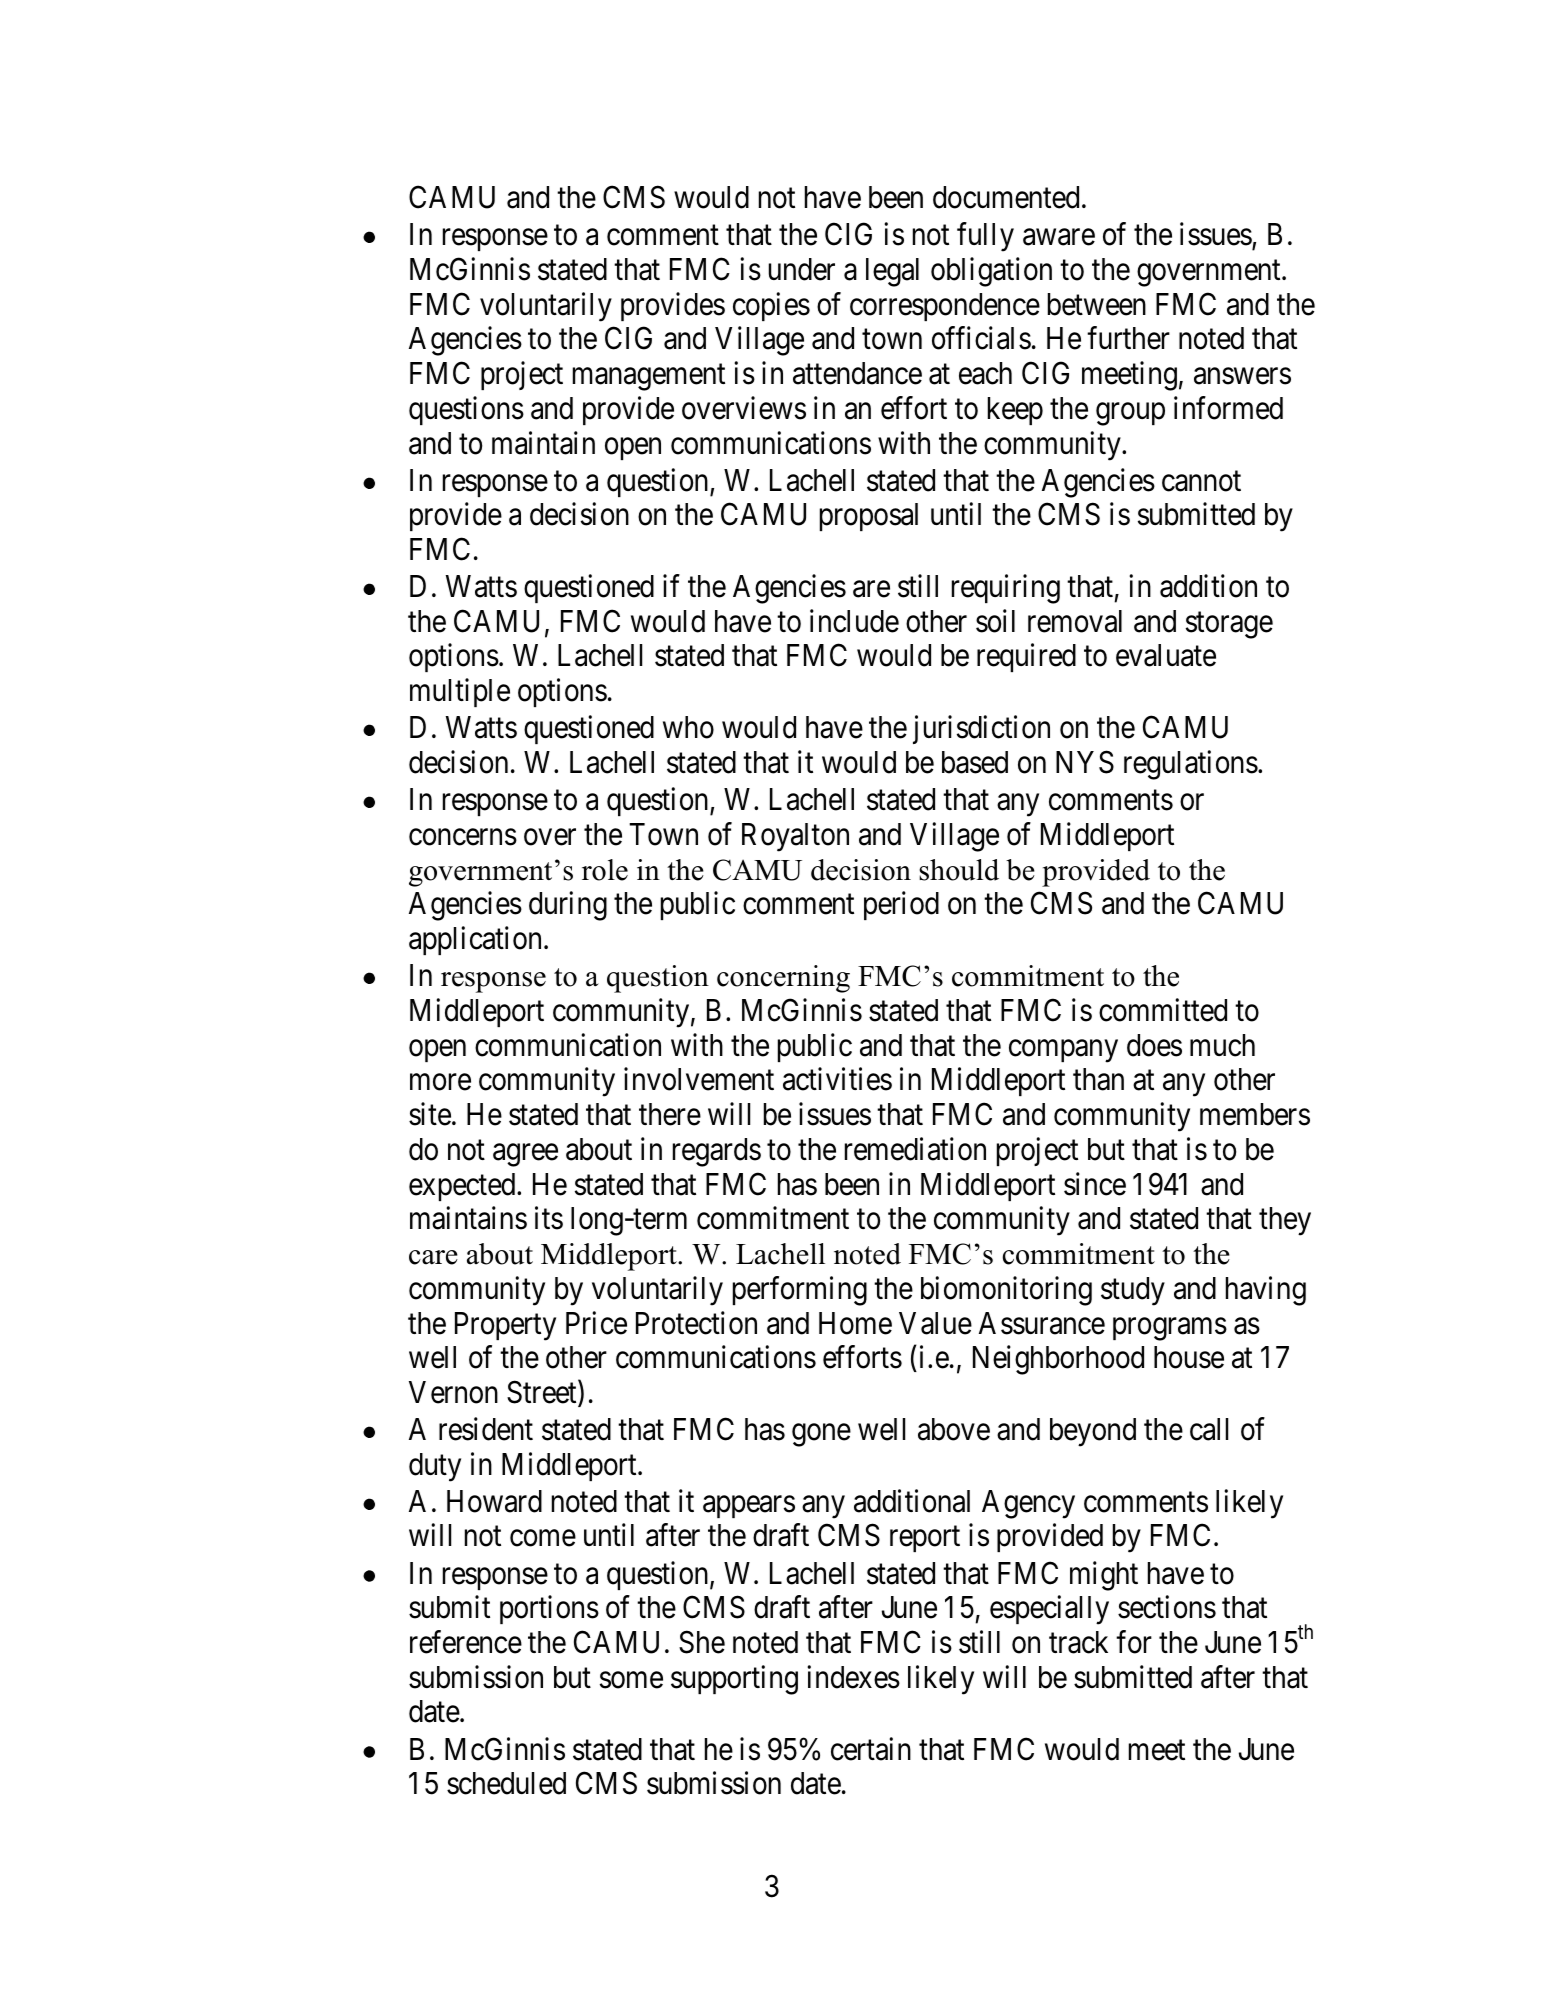  I want to click on scheduled, so click(506, 1783).
